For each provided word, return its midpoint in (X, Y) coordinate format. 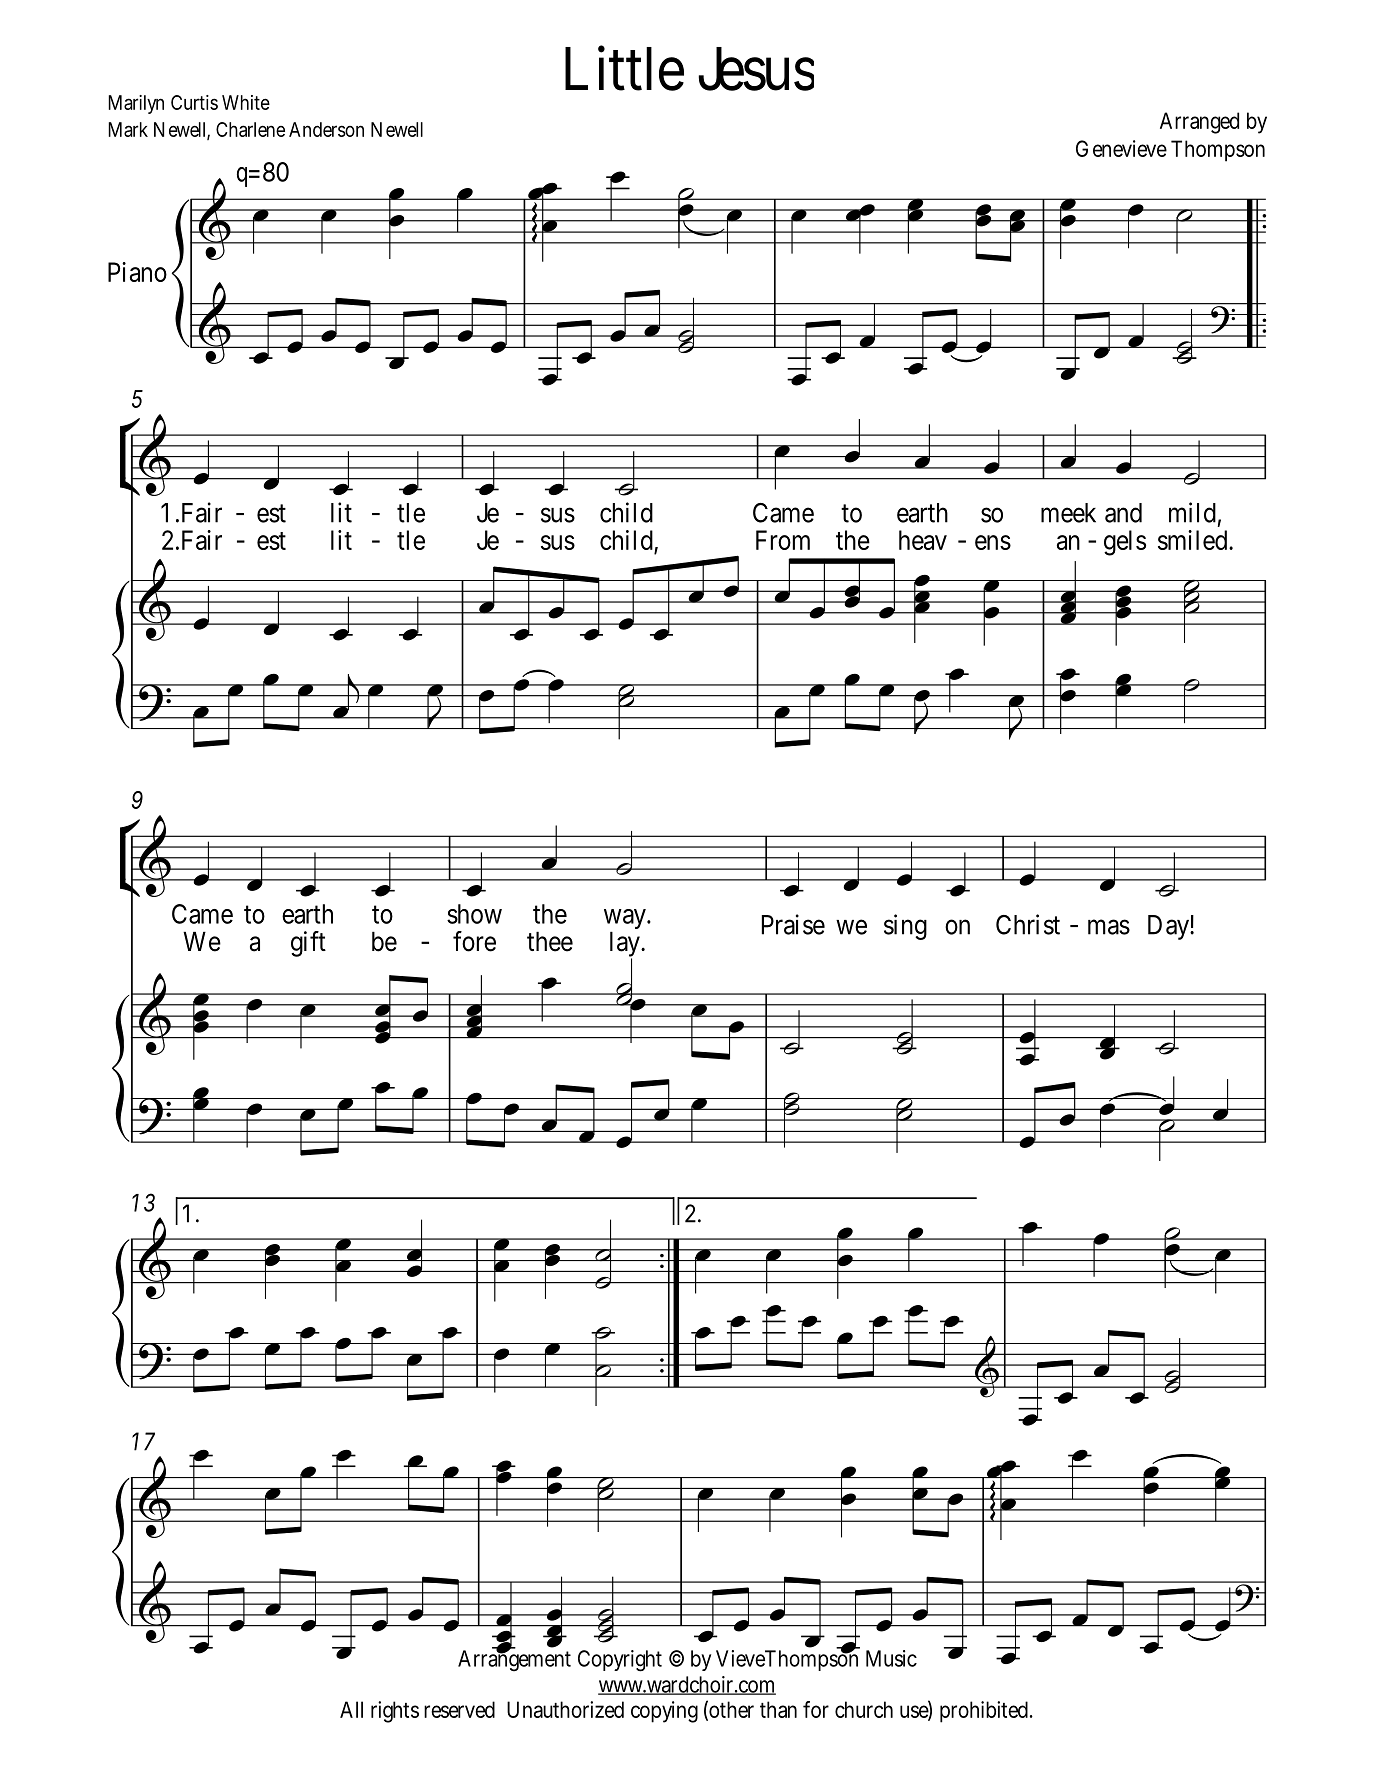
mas (1109, 927)
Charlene (250, 129)
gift (308, 944)
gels (1125, 543)
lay (626, 945)
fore (474, 941)
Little (624, 68)
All (351, 1709)
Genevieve (1121, 148)
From (783, 540)
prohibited (986, 1712)
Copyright (620, 1661)
